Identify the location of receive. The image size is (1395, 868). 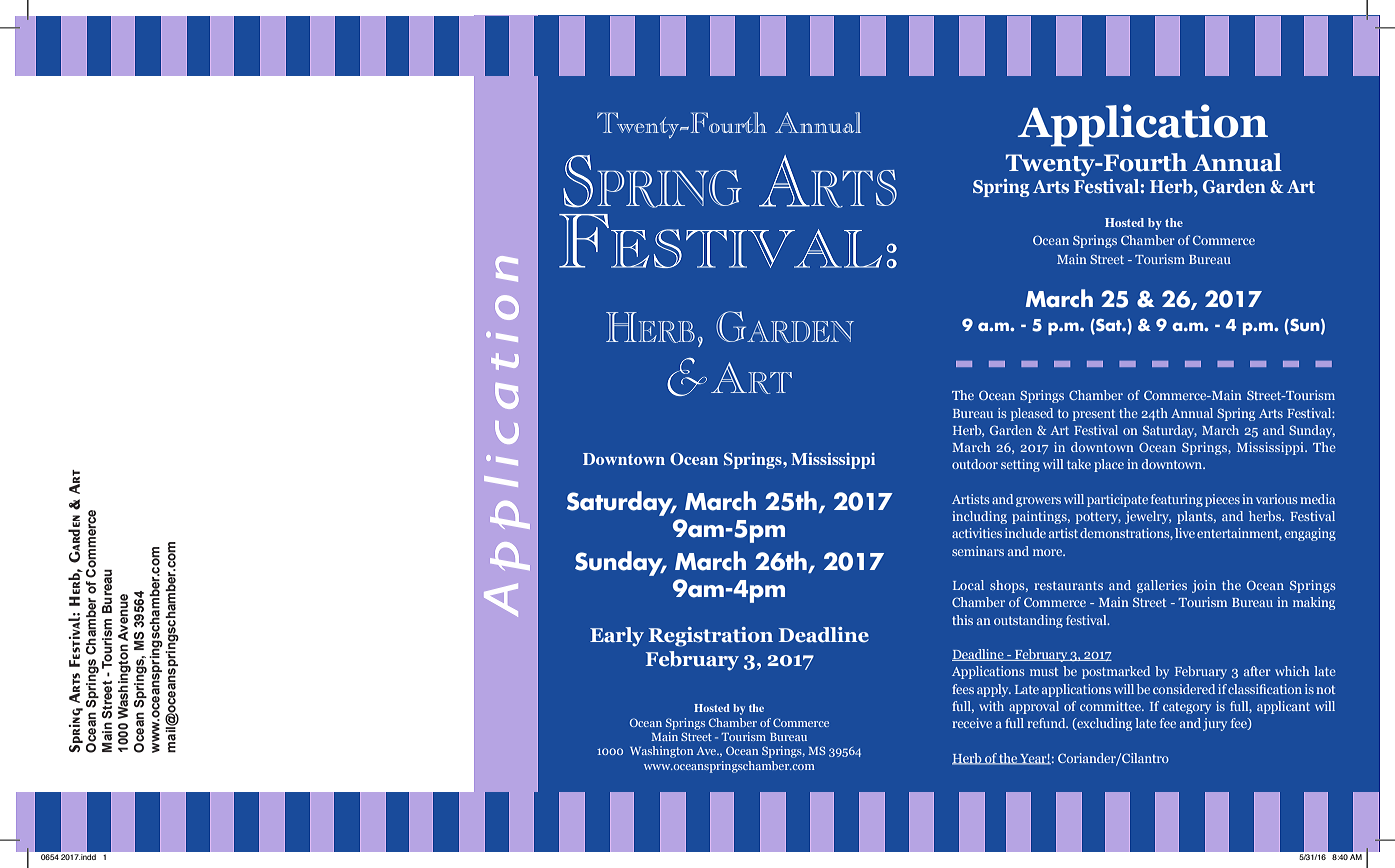
(972, 723).
